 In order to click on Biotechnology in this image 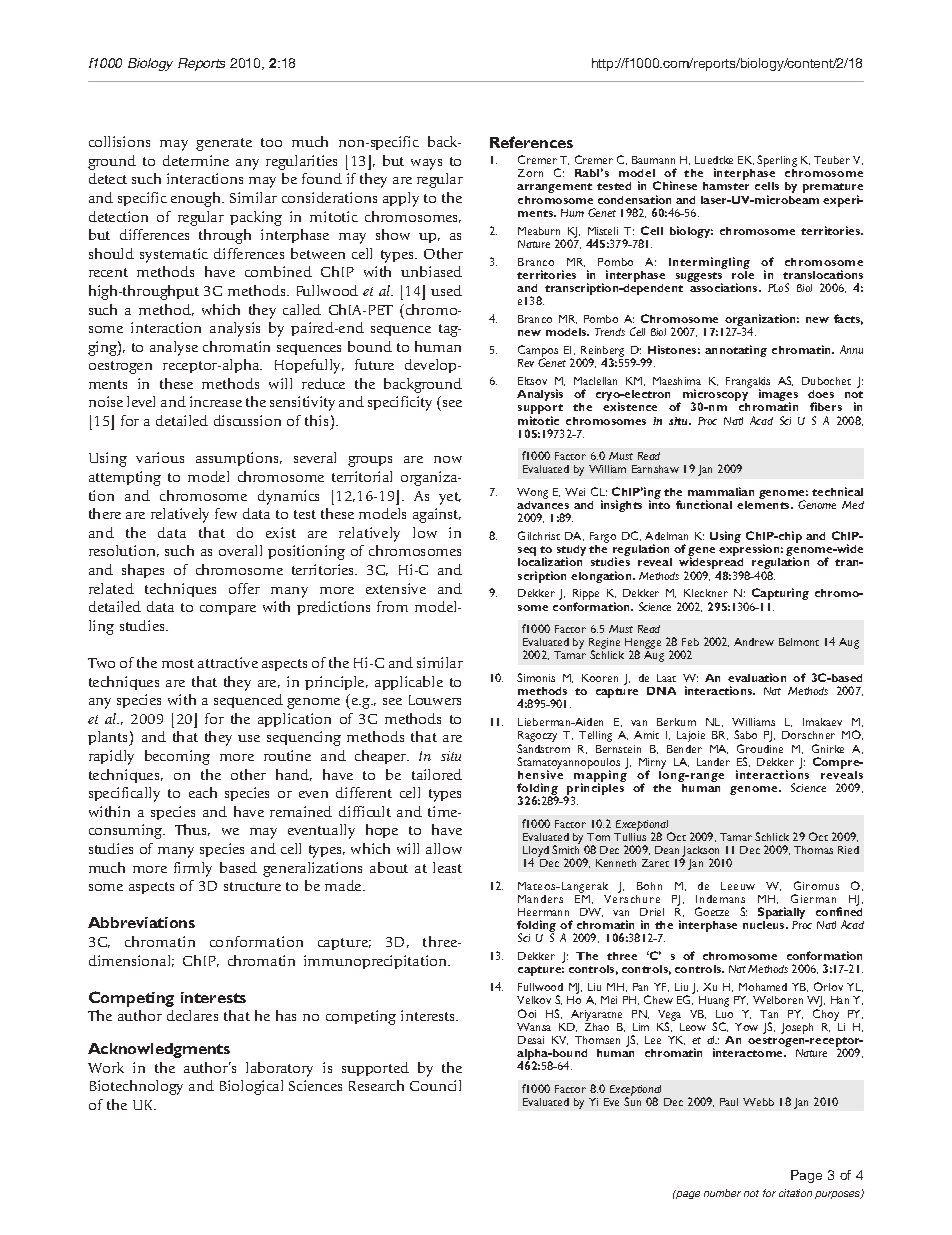, I will do `click(136, 1087)`.
